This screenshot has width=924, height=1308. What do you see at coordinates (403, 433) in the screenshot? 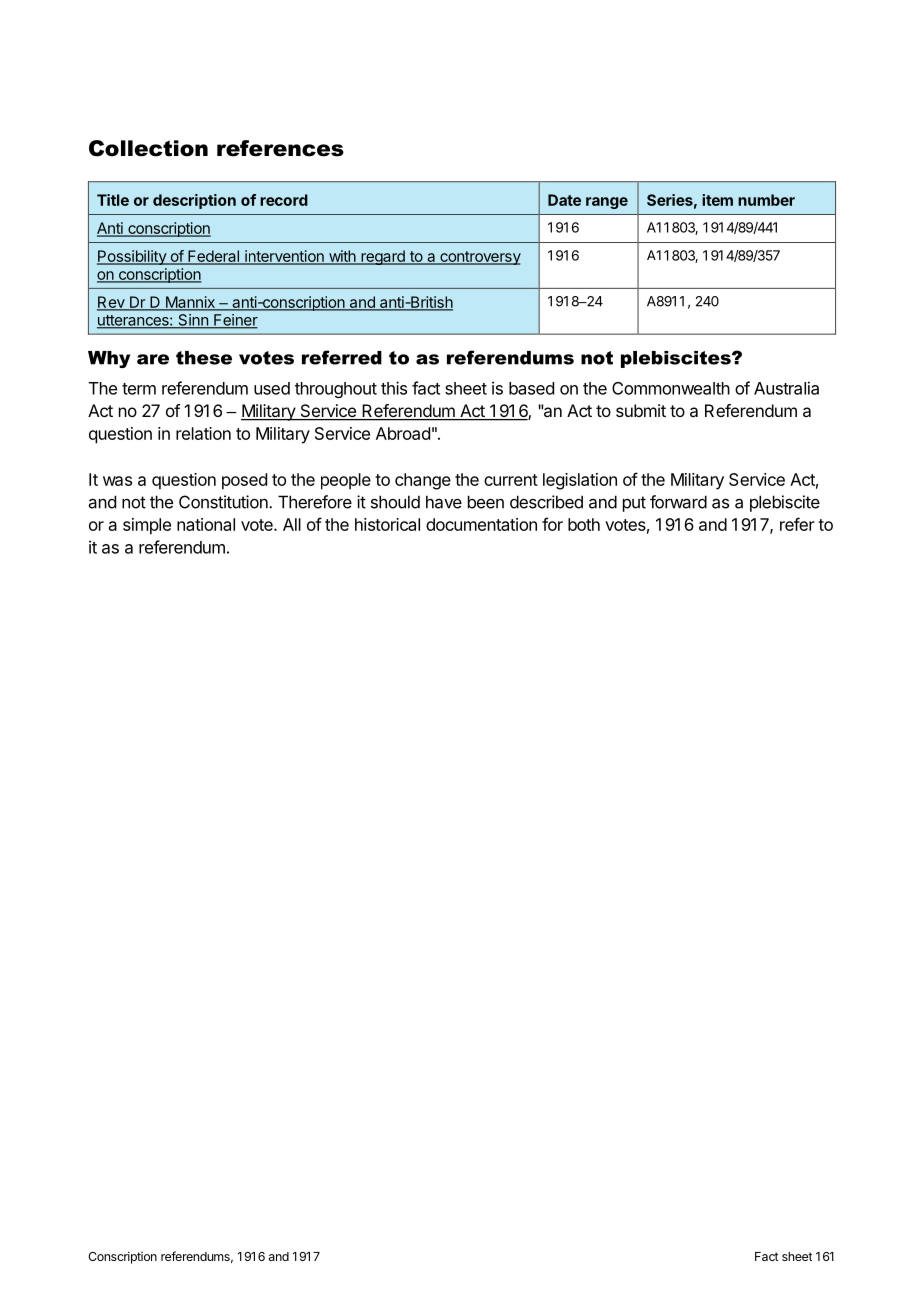
I see `Abroad` at bounding box center [403, 433].
